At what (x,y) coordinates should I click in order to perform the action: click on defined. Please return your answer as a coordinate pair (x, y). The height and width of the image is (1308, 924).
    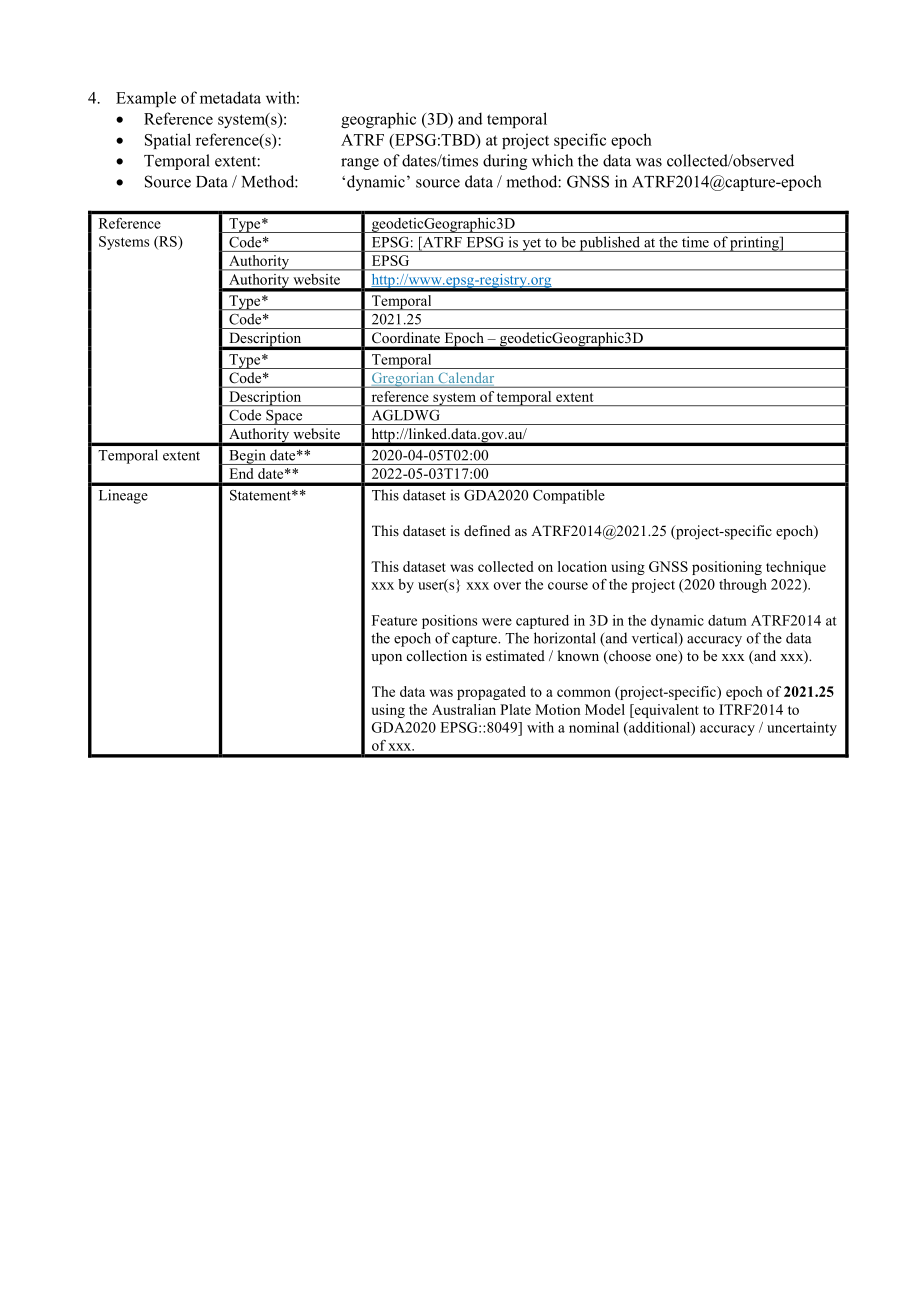
    Looking at the image, I should click on (487, 530).
